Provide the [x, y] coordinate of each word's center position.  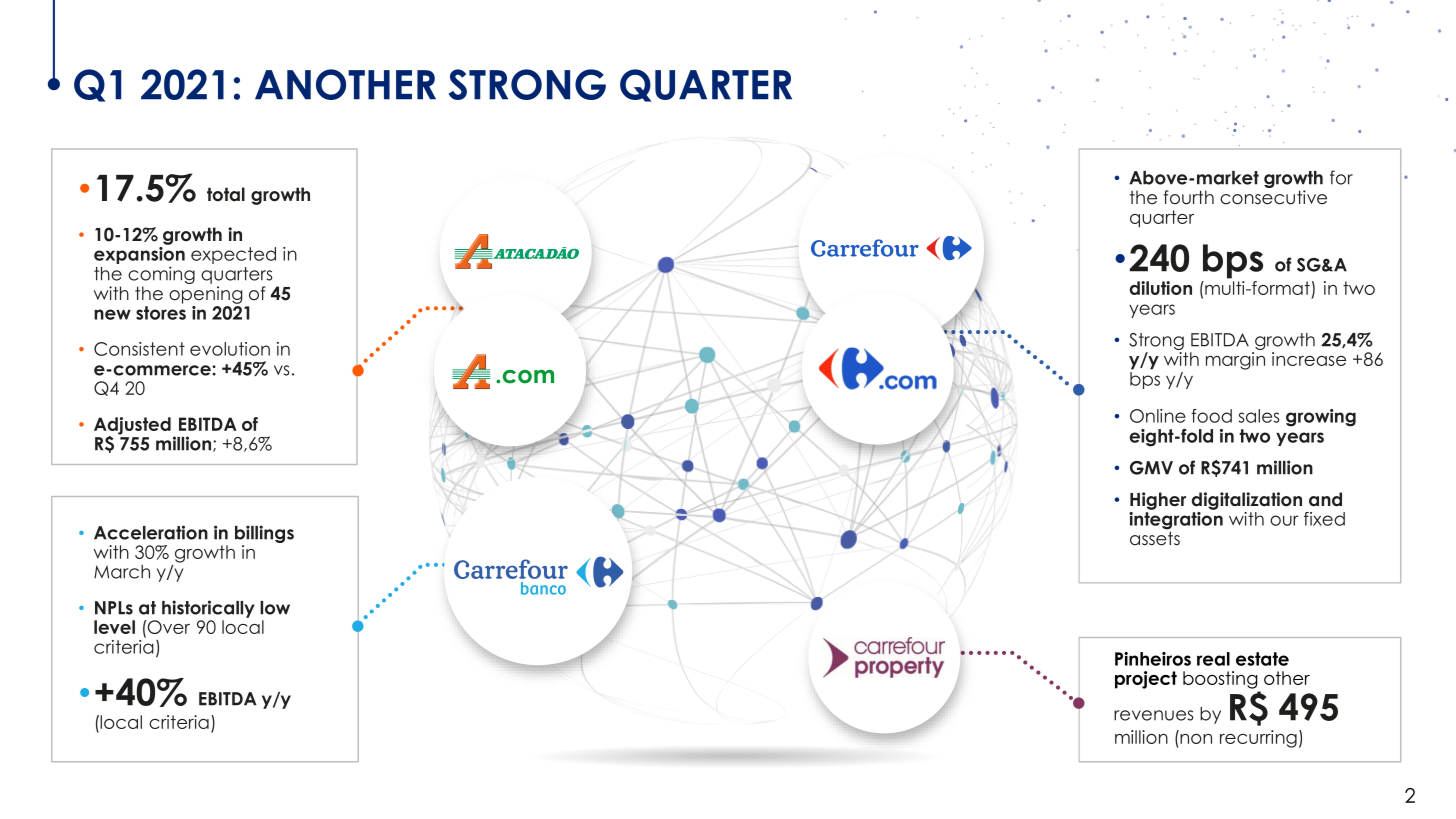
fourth [1189, 197]
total [226, 194]
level [114, 627]
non [1196, 739]
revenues [1154, 715]
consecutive [1273, 197]
